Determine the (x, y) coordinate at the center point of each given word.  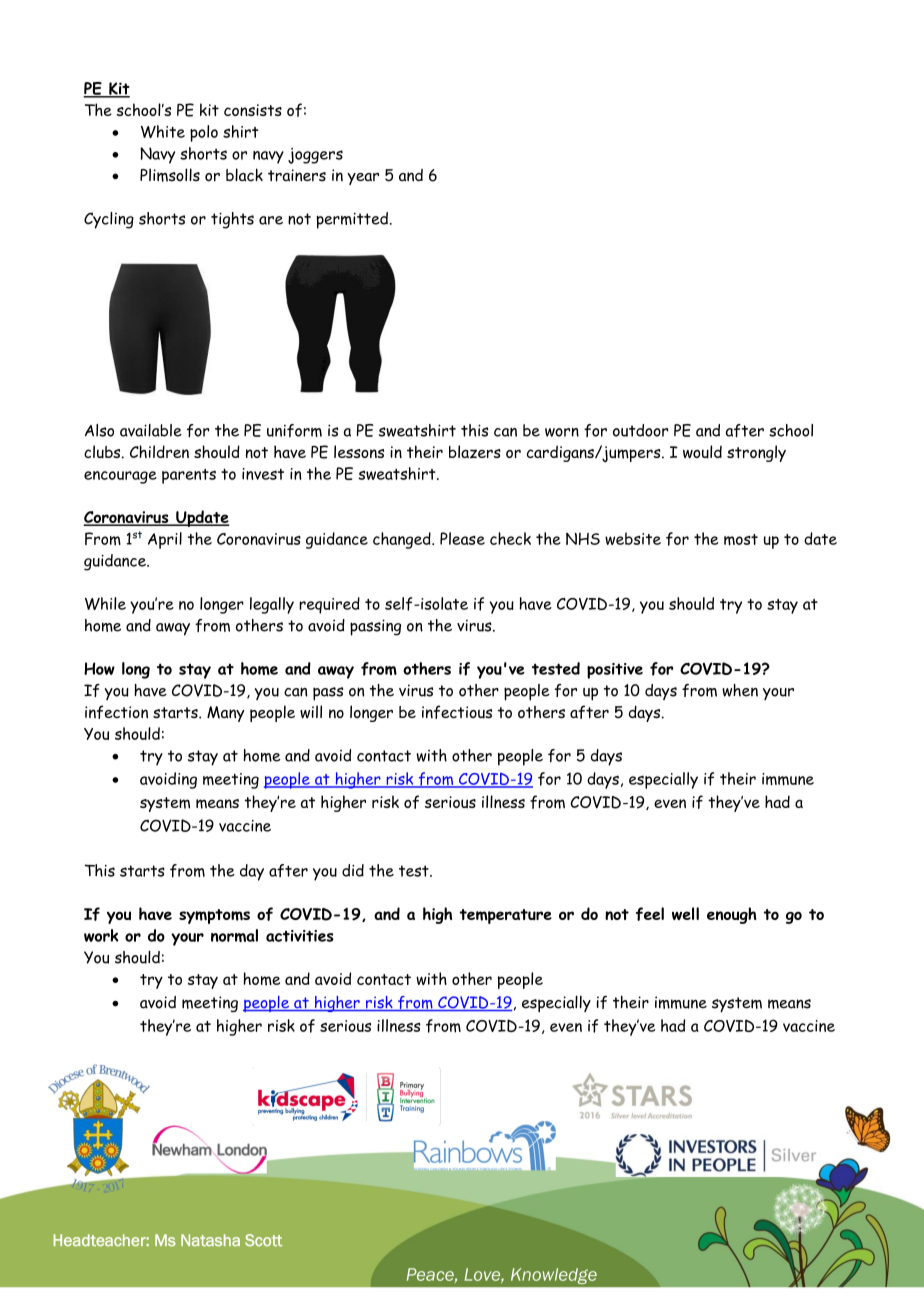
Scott (263, 1240)
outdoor (640, 430)
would (702, 452)
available (151, 430)
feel (650, 914)
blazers (475, 451)
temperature (505, 916)
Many (226, 714)
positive (615, 671)
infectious (457, 712)
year (363, 179)
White (163, 131)
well (685, 913)
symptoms (214, 916)
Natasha (210, 1240)
